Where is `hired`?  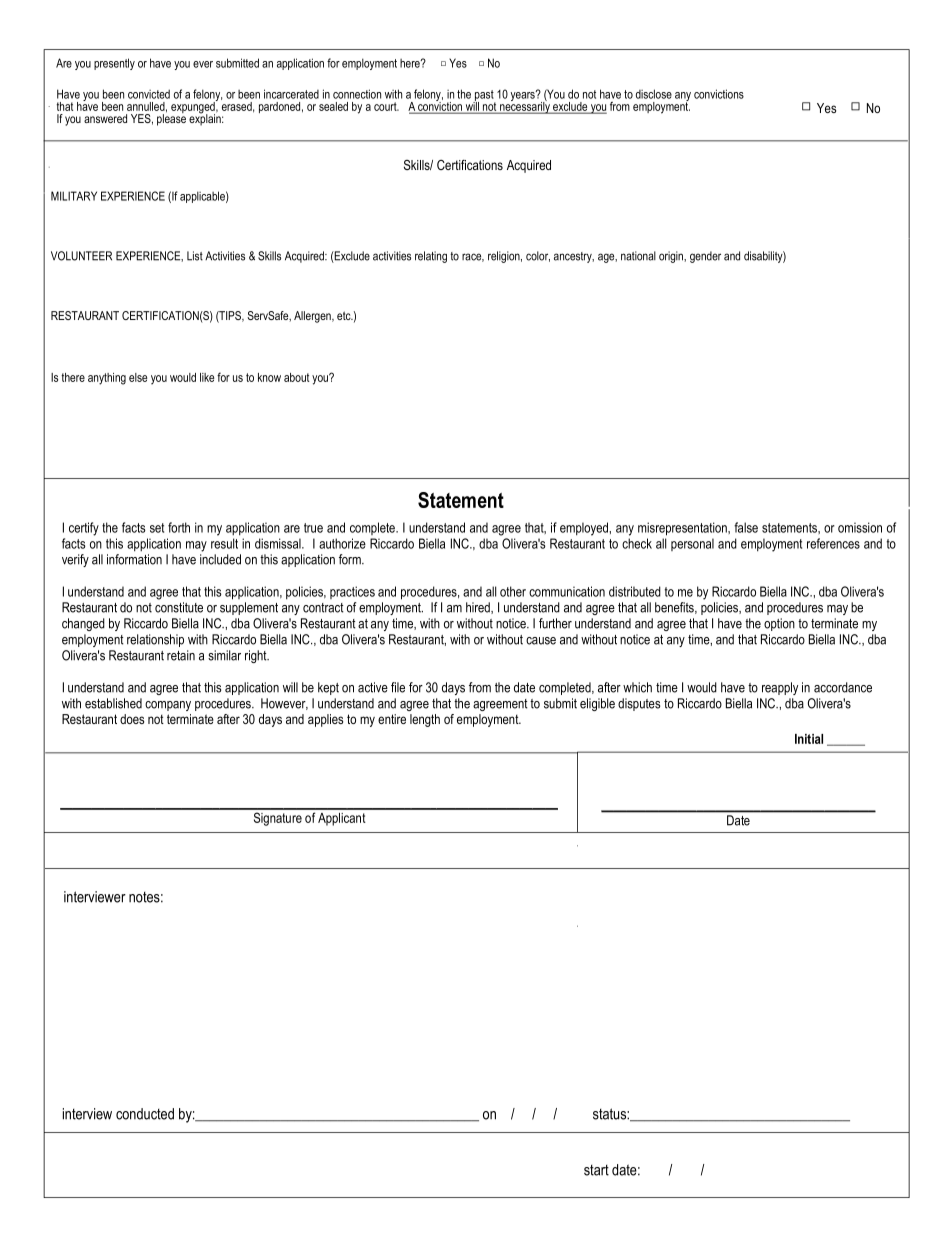 hired is located at coordinates (479, 608).
